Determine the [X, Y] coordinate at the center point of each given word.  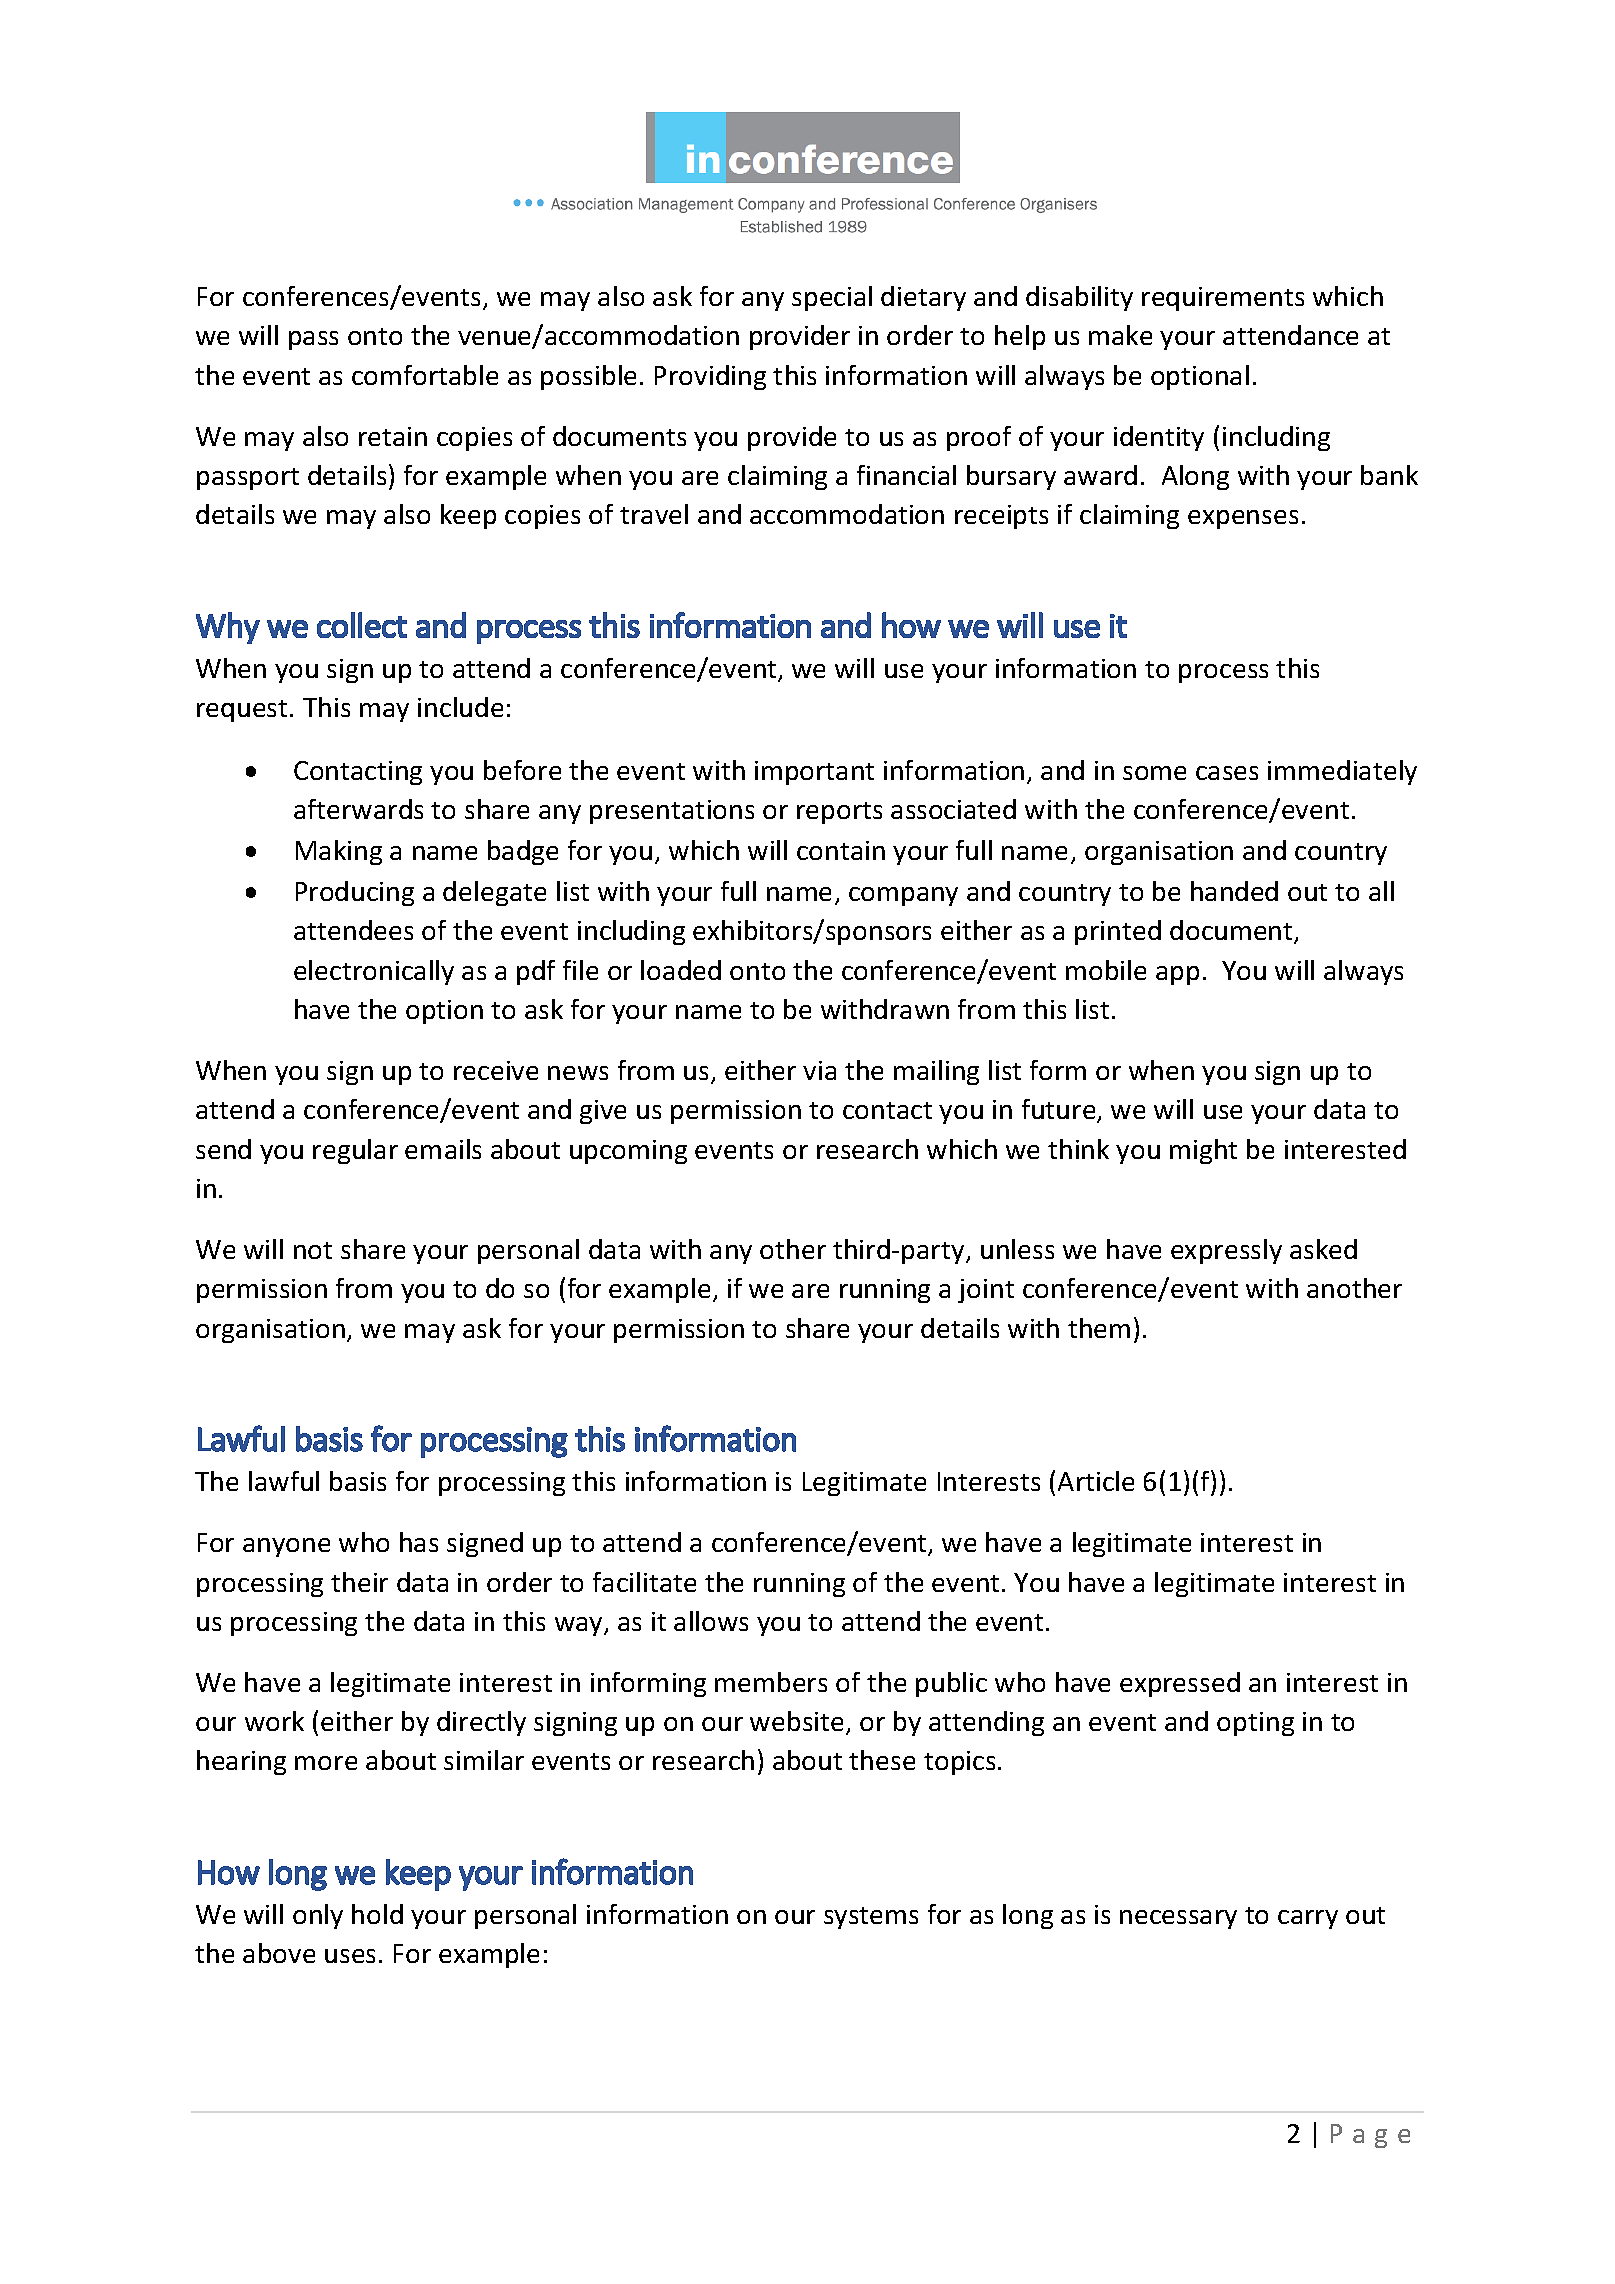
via [819, 1070]
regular [355, 1151]
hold [377, 1914]
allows [711, 1621]
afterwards [358, 809]
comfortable [425, 375]
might [1203, 1151]
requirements [1223, 299]
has [419, 1542]
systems [871, 1918]
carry [1308, 1919]
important [814, 773]
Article [1096, 1481]
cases [1227, 773]
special [832, 298]
